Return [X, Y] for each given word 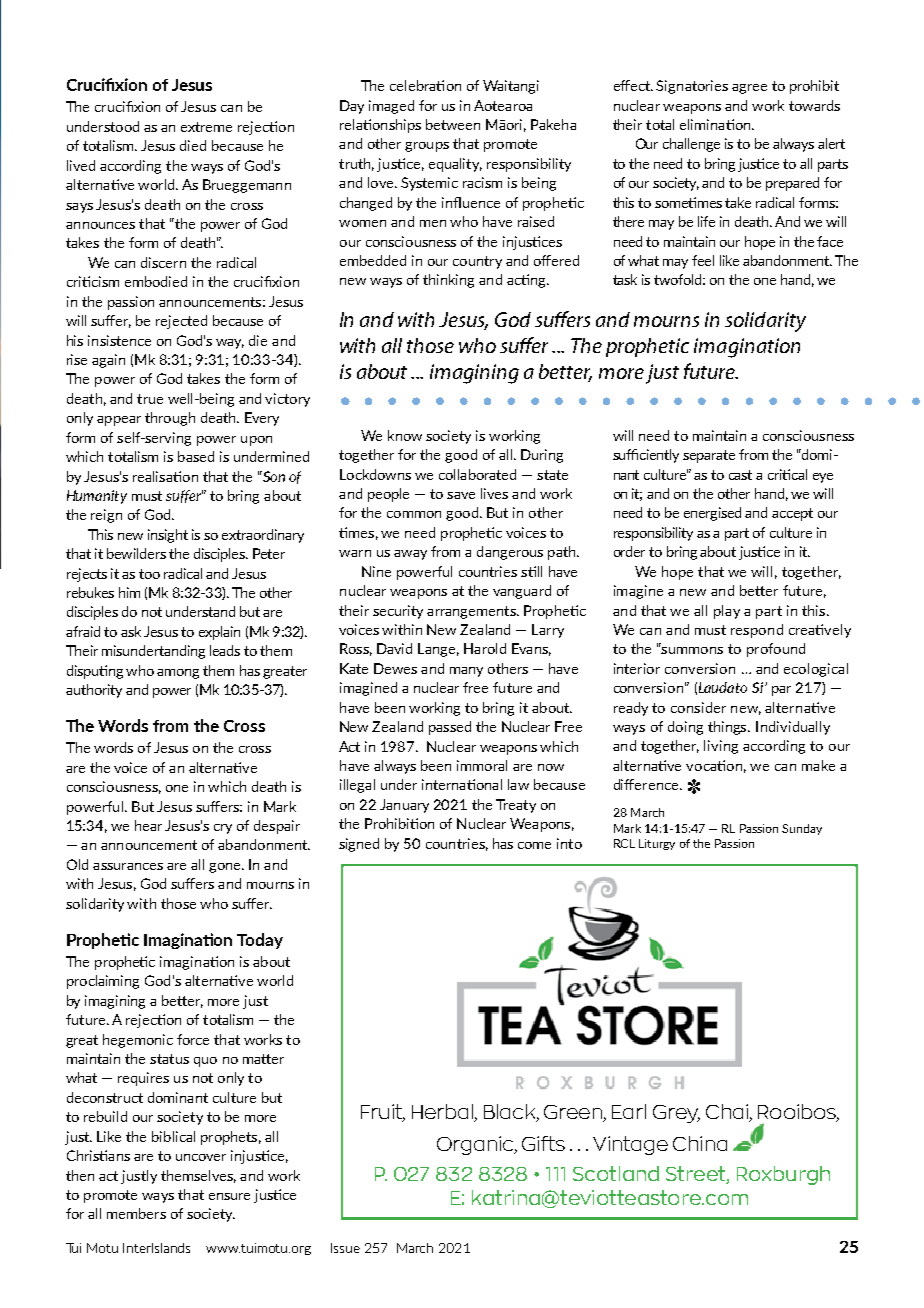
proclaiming [103, 982]
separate [709, 456]
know [405, 435]
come [534, 845]
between [453, 124]
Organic [476, 1145]
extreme [206, 127]
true [150, 399]
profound [776, 650]
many [466, 672]
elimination [716, 124]
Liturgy [657, 844]
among [178, 674]
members [136, 1213]
